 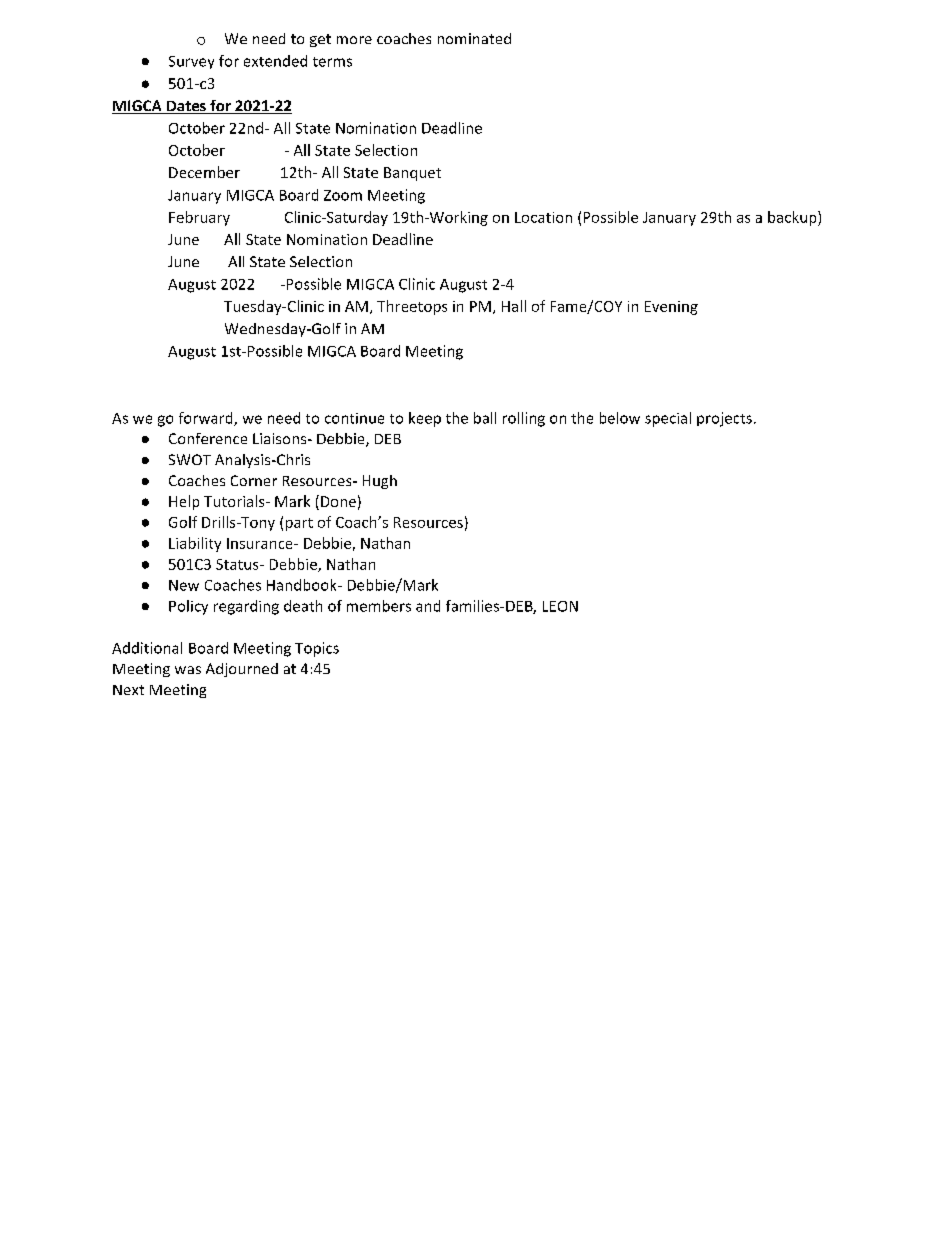 I want to click on was, so click(x=188, y=670).
